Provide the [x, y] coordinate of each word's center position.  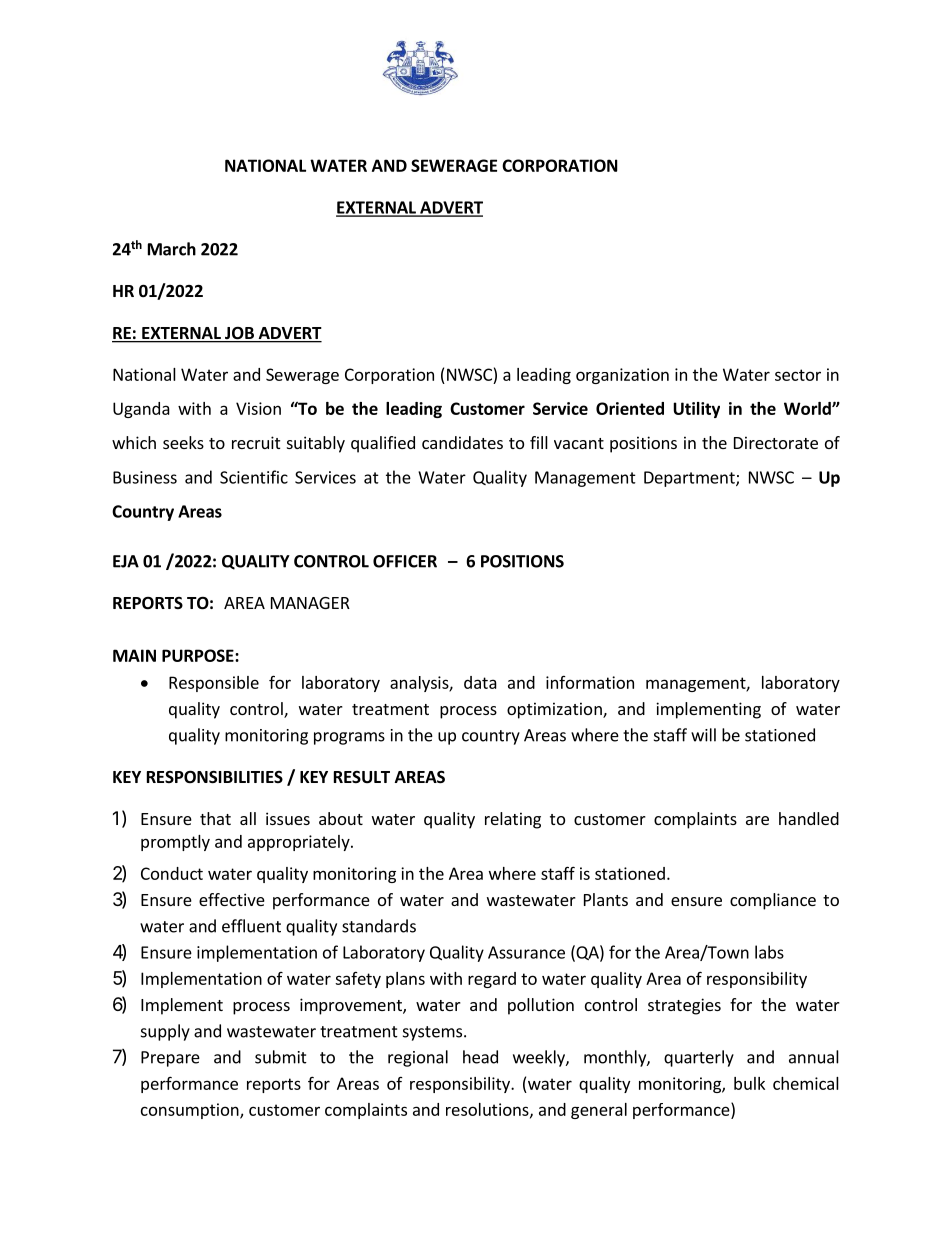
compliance [773, 901]
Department [690, 479]
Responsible [214, 684]
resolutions [488, 1110]
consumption [191, 1111]
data [480, 682]
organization [622, 376]
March [172, 249]
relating [513, 820]
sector [798, 375]
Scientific [254, 477]
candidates [462, 442]
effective [232, 899]
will [703, 735]
